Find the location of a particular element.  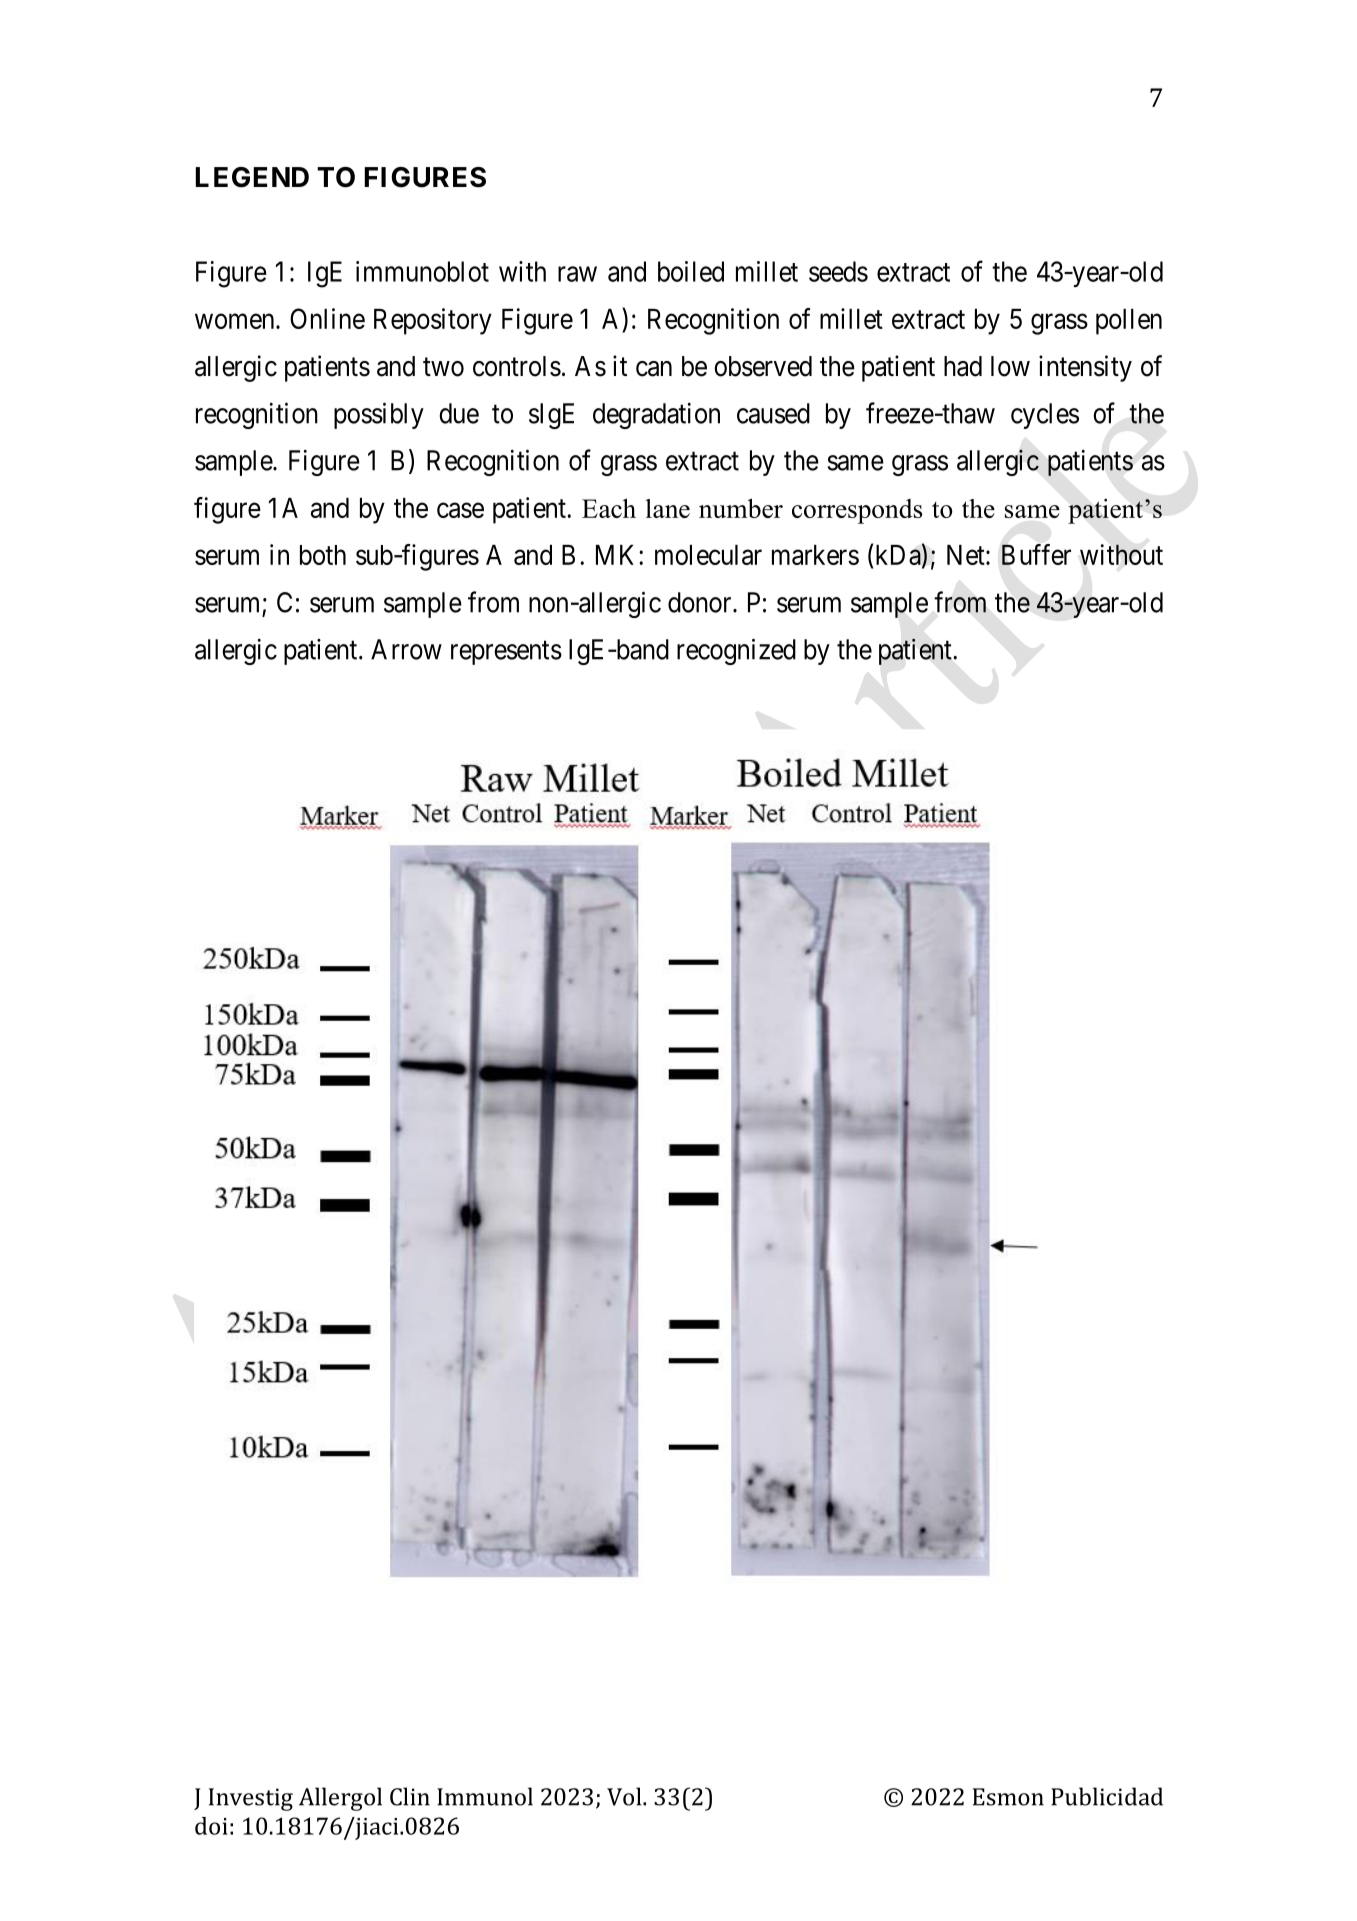

Immunol is located at coordinates (485, 1796).
